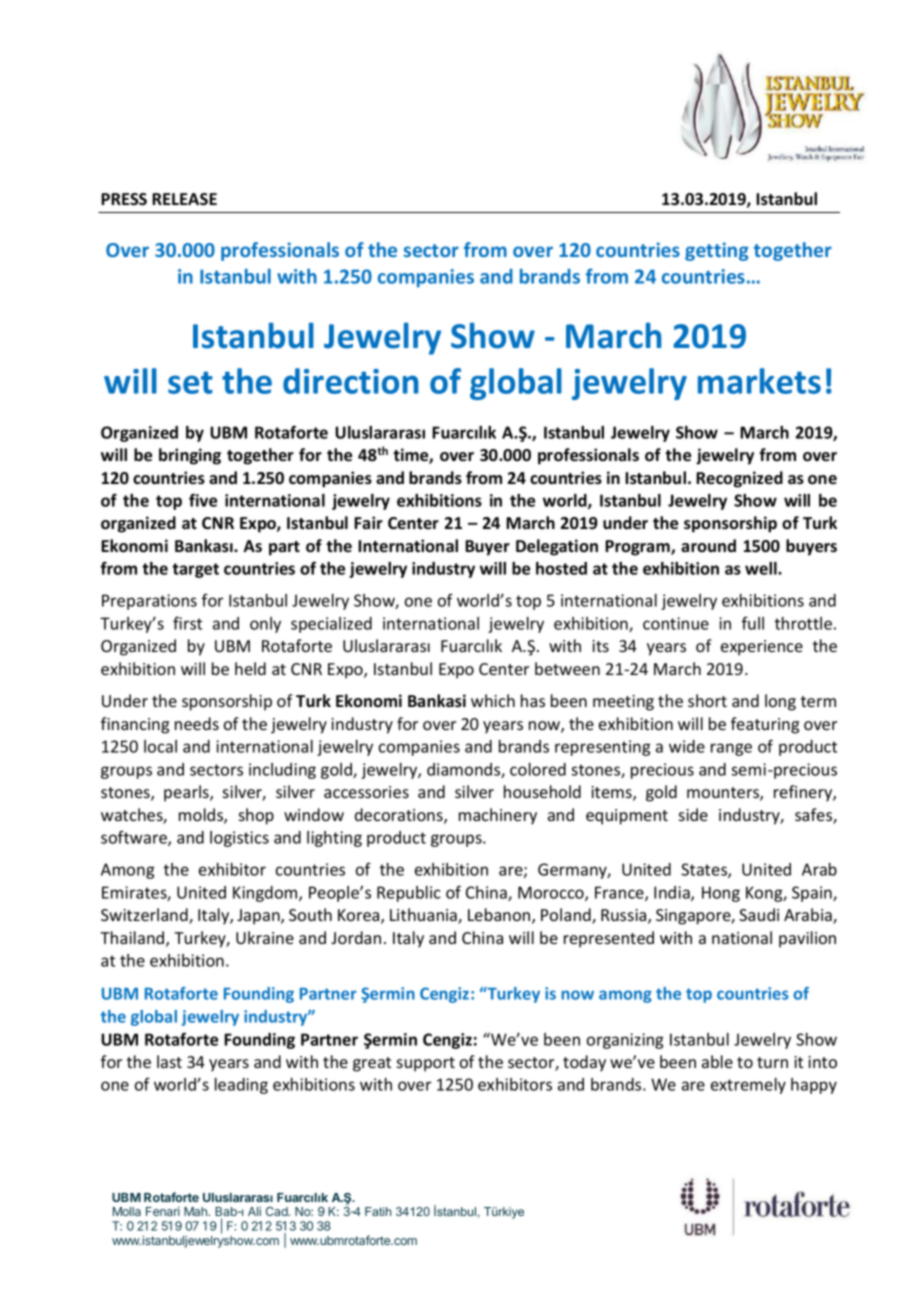 The width and height of the page is (924, 1307). Describe the element at coordinates (197, 723) in the page. I see `needs` at that location.
